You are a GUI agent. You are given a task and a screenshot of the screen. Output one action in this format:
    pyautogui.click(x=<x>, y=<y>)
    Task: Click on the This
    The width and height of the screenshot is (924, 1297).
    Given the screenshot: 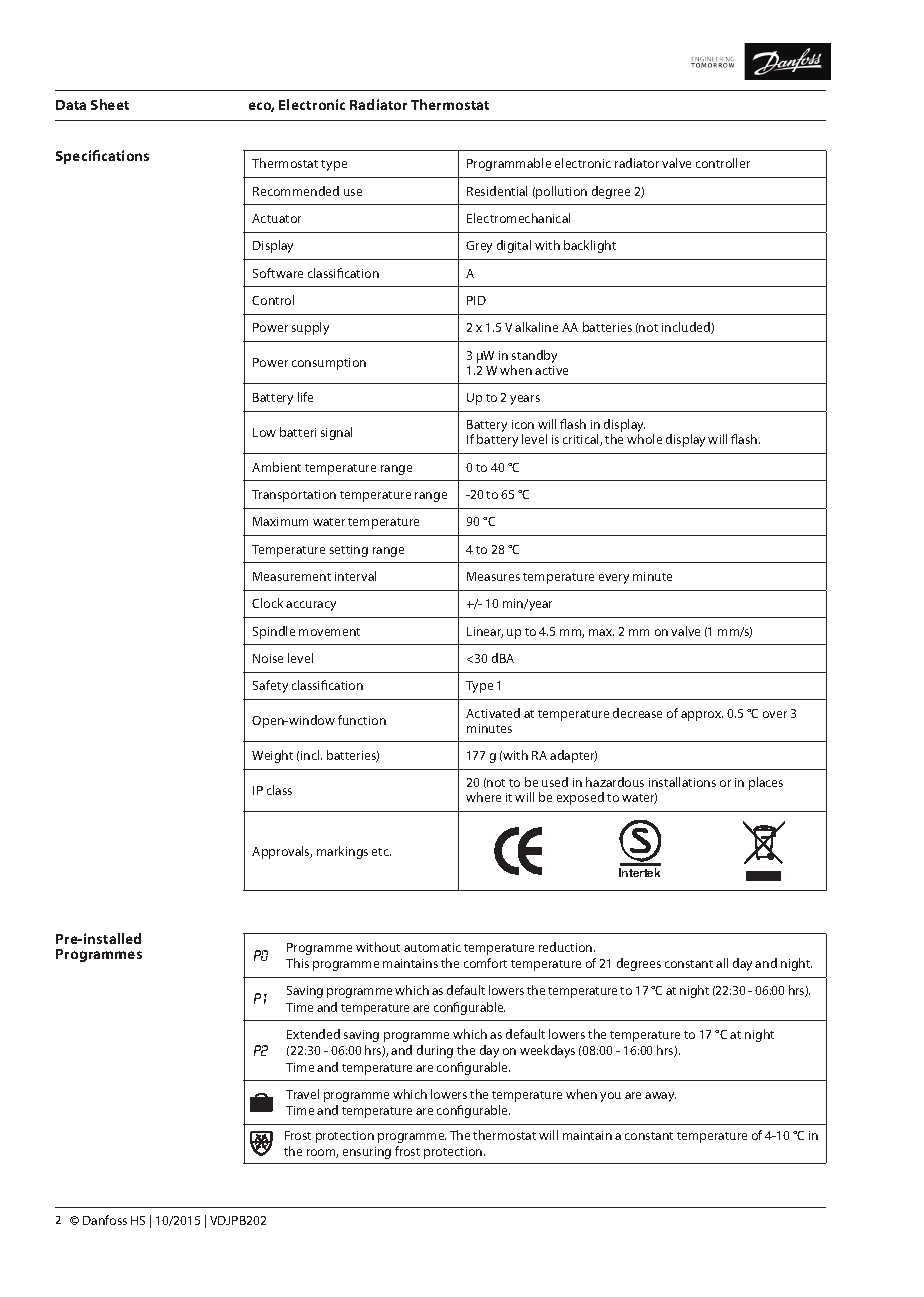 What is the action you would take?
    pyautogui.click(x=297, y=963)
